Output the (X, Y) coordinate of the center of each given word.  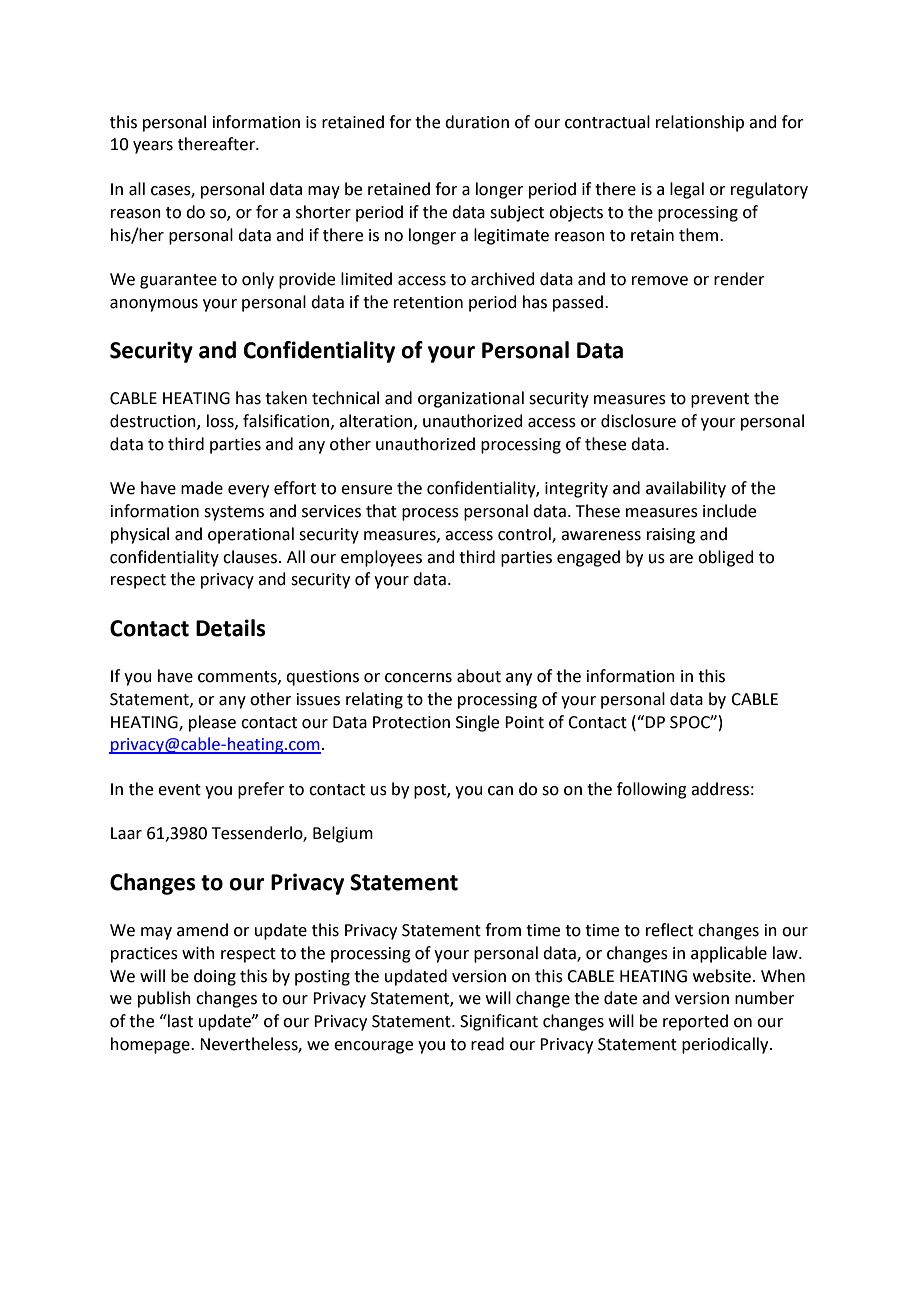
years (153, 147)
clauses (251, 557)
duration (477, 122)
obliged (726, 558)
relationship (700, 123)
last (179, 1021)
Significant (499, 1022)
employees (381, 558)
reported (695, 1022)
